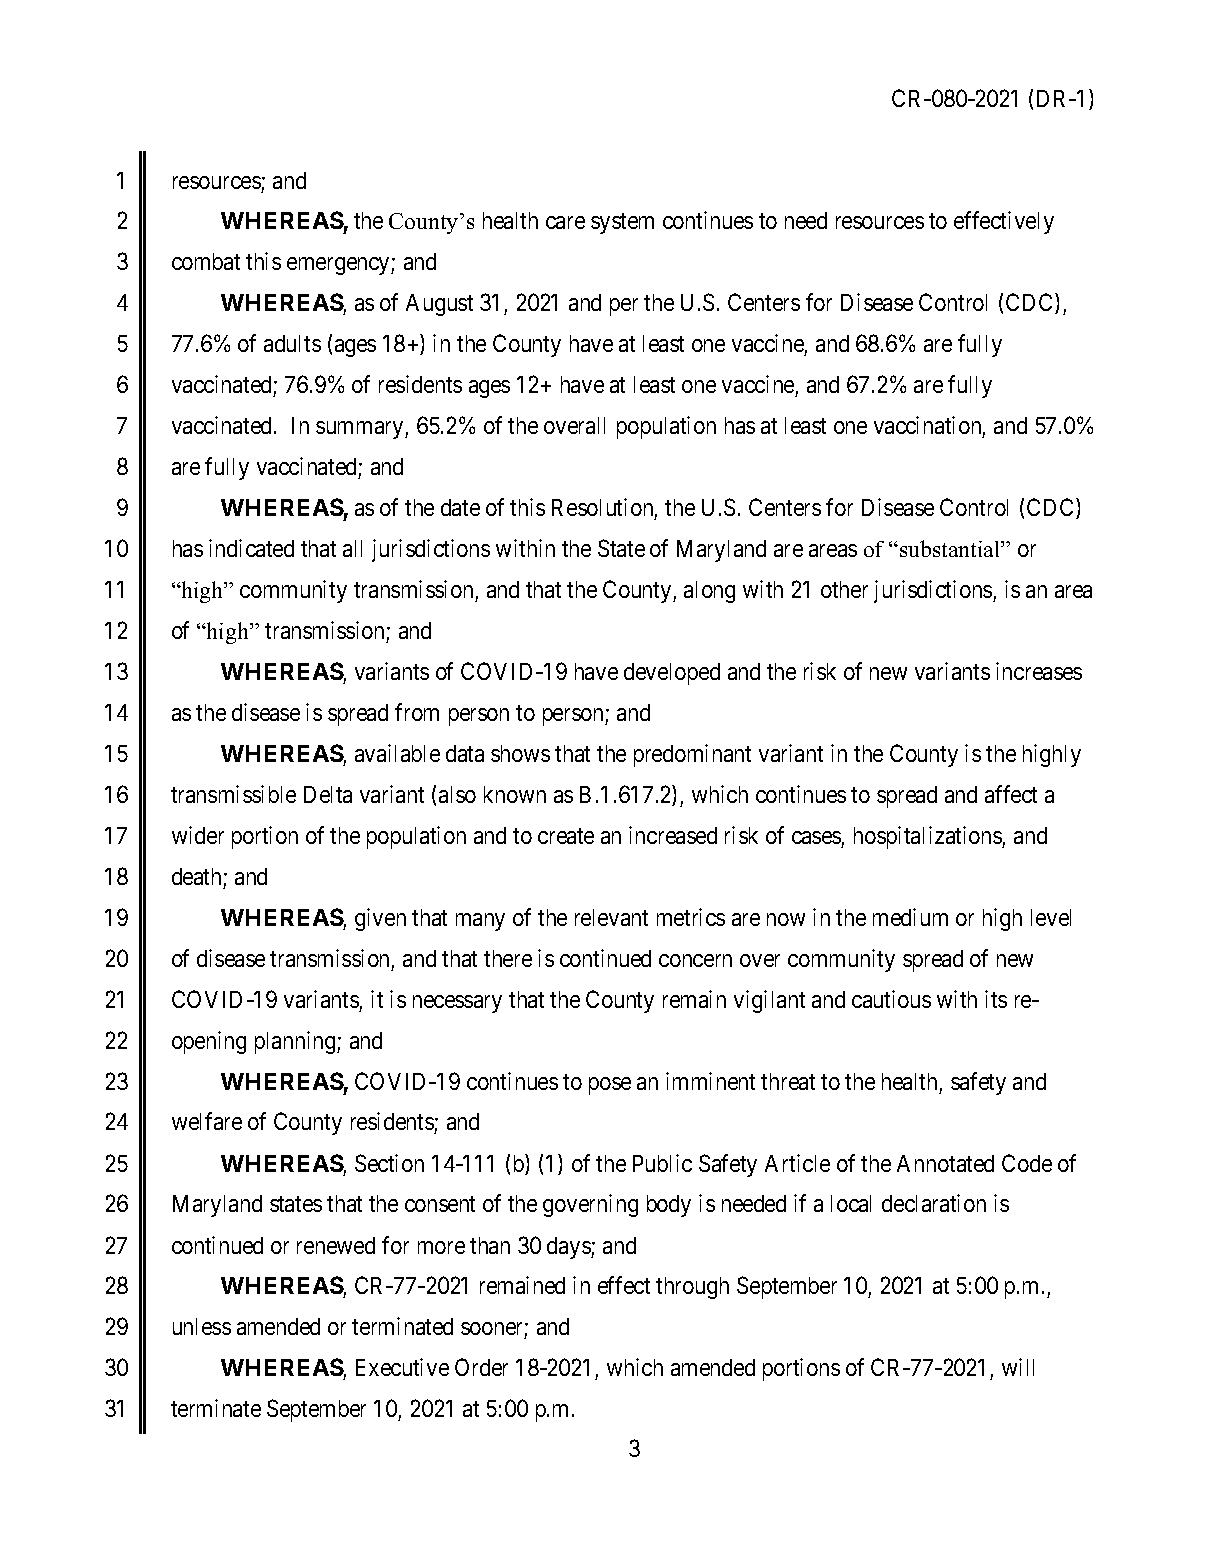 This page has height=1567, width=1211. I want to click on affect, so click(1011, 794).
